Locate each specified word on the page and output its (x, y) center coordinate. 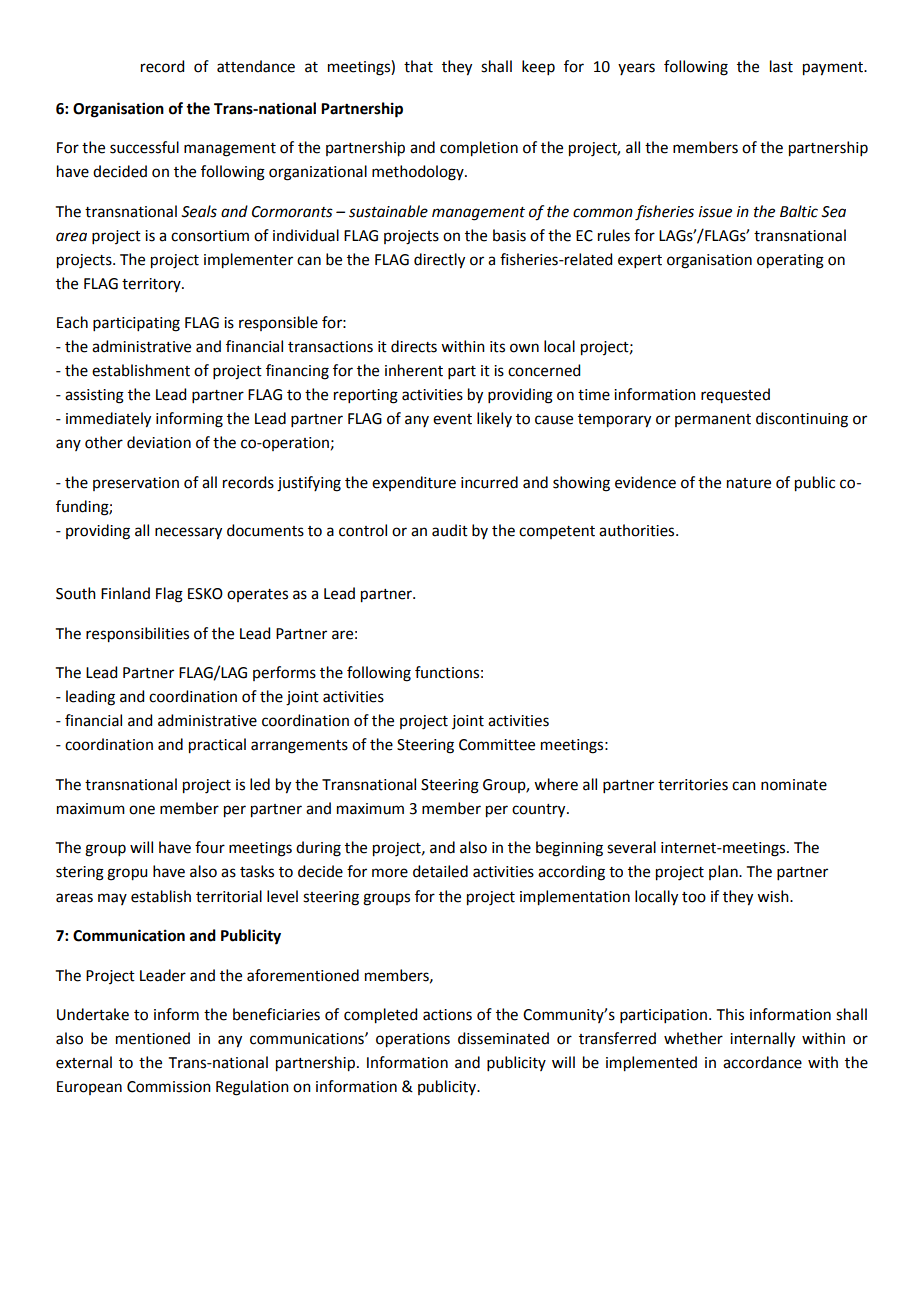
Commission (169, 1087)
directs (414, 346)
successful (144, 147)
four (210, 847)
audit (450, 530)
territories (693, 785)
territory (152, 285)
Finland (125, 593)
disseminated (503, 1038)
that (418, 66)
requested (735, 395)
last (781, 66)
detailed (440, 871)
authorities (638, 530)
